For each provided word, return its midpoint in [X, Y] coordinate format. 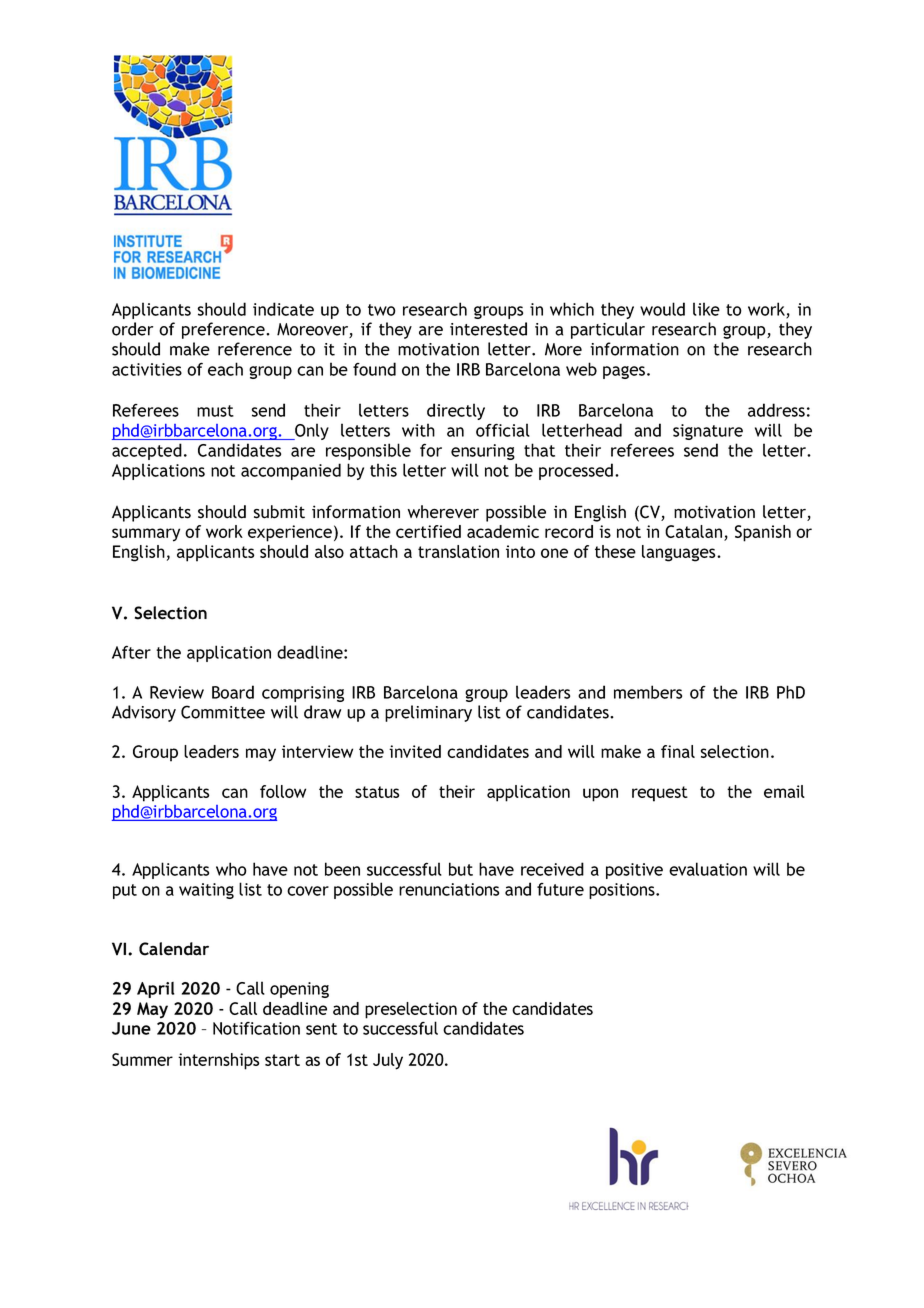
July [388, 1061]
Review [177, 692]
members [648, 692]
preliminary [428, 713]
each [225, 369]
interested [488, 329]
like [706, 309]
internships [218, 1061]
